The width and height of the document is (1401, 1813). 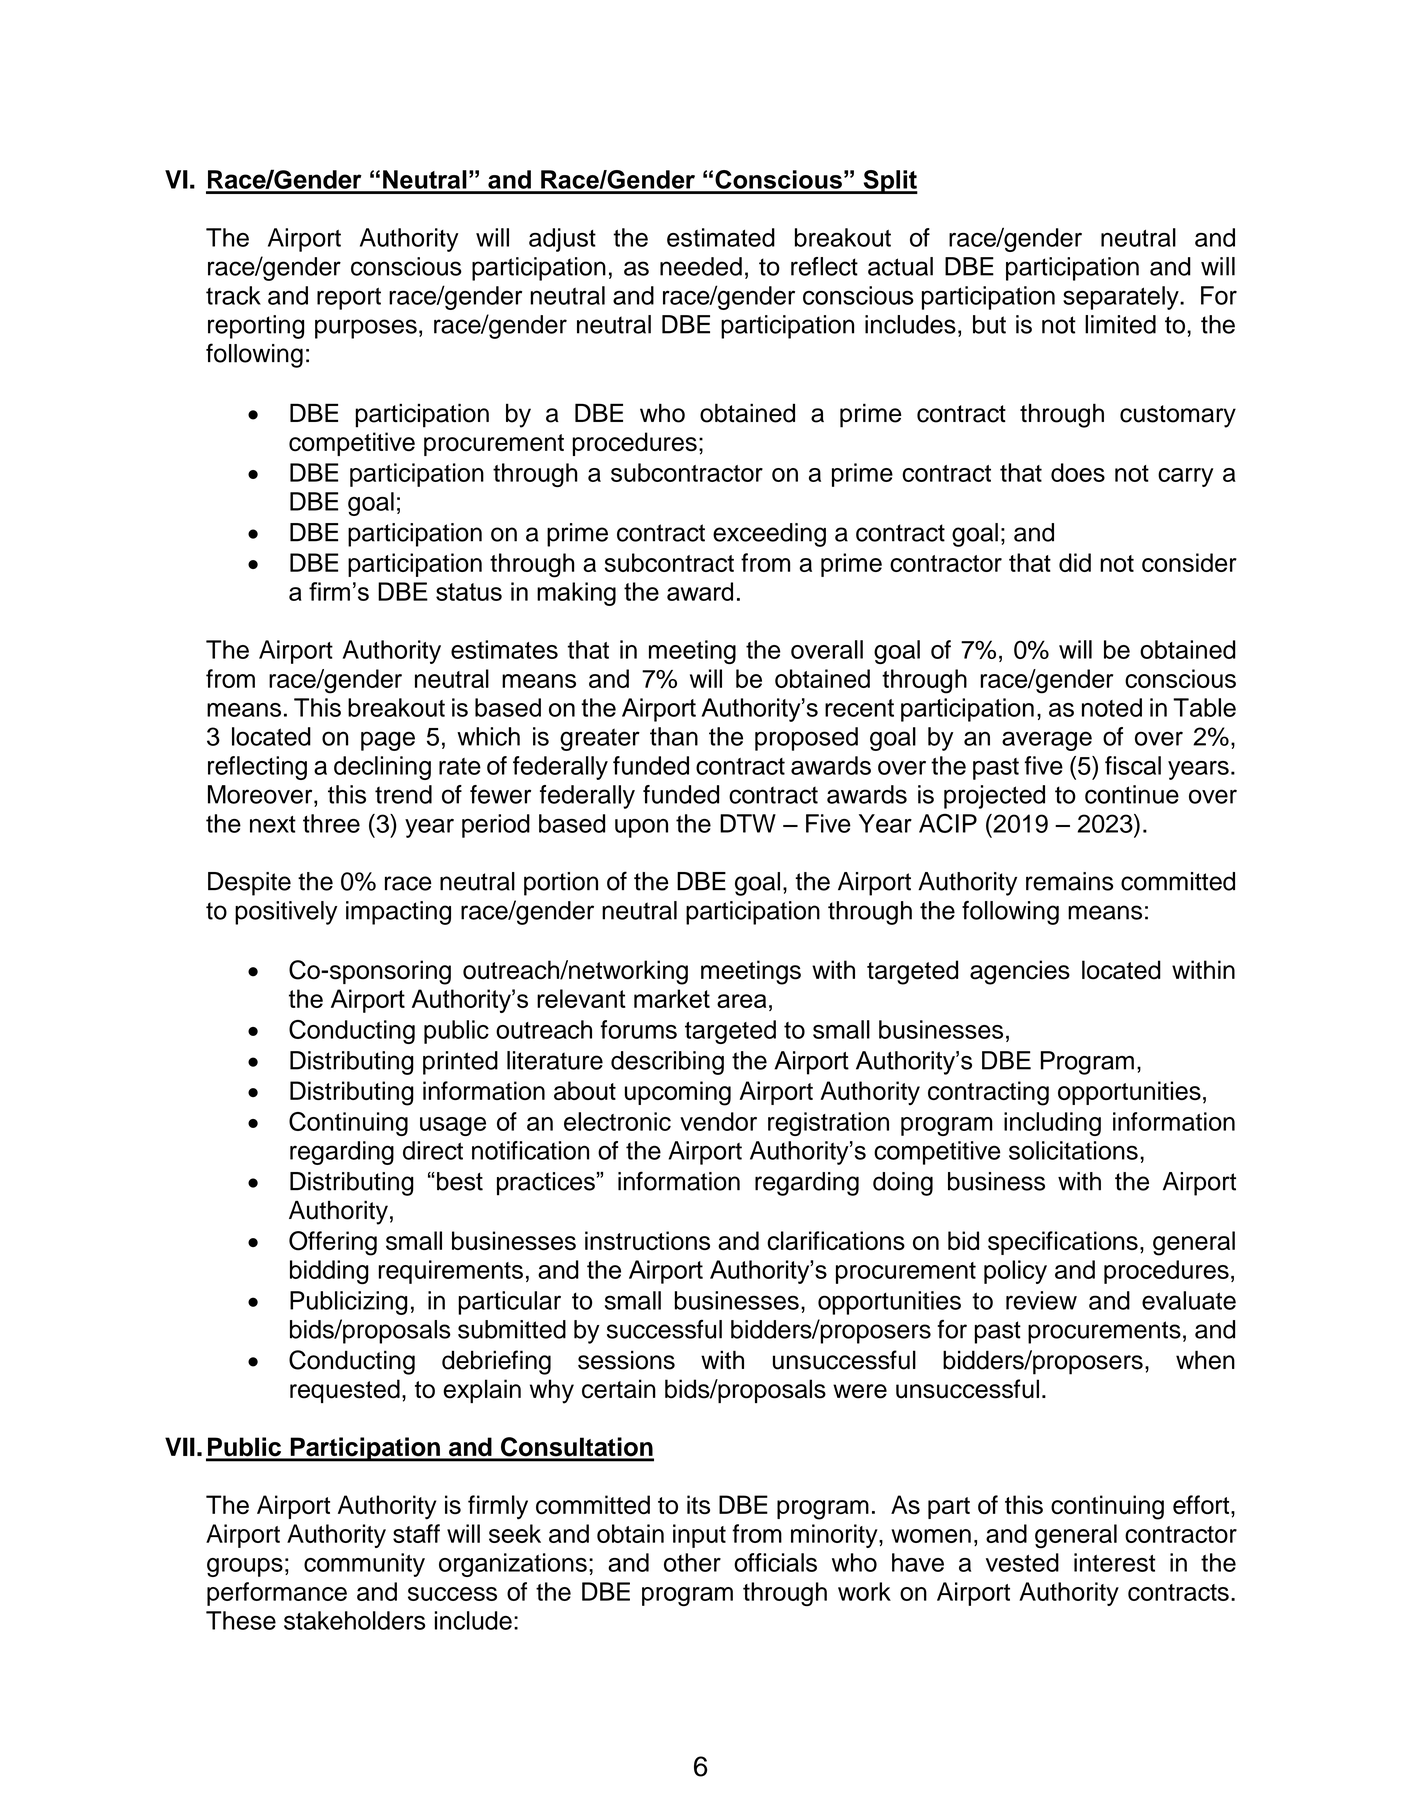 What do you see at coordinates (1112, 707) in the document?
I see `noted` at bounding box center [1112, 707].
